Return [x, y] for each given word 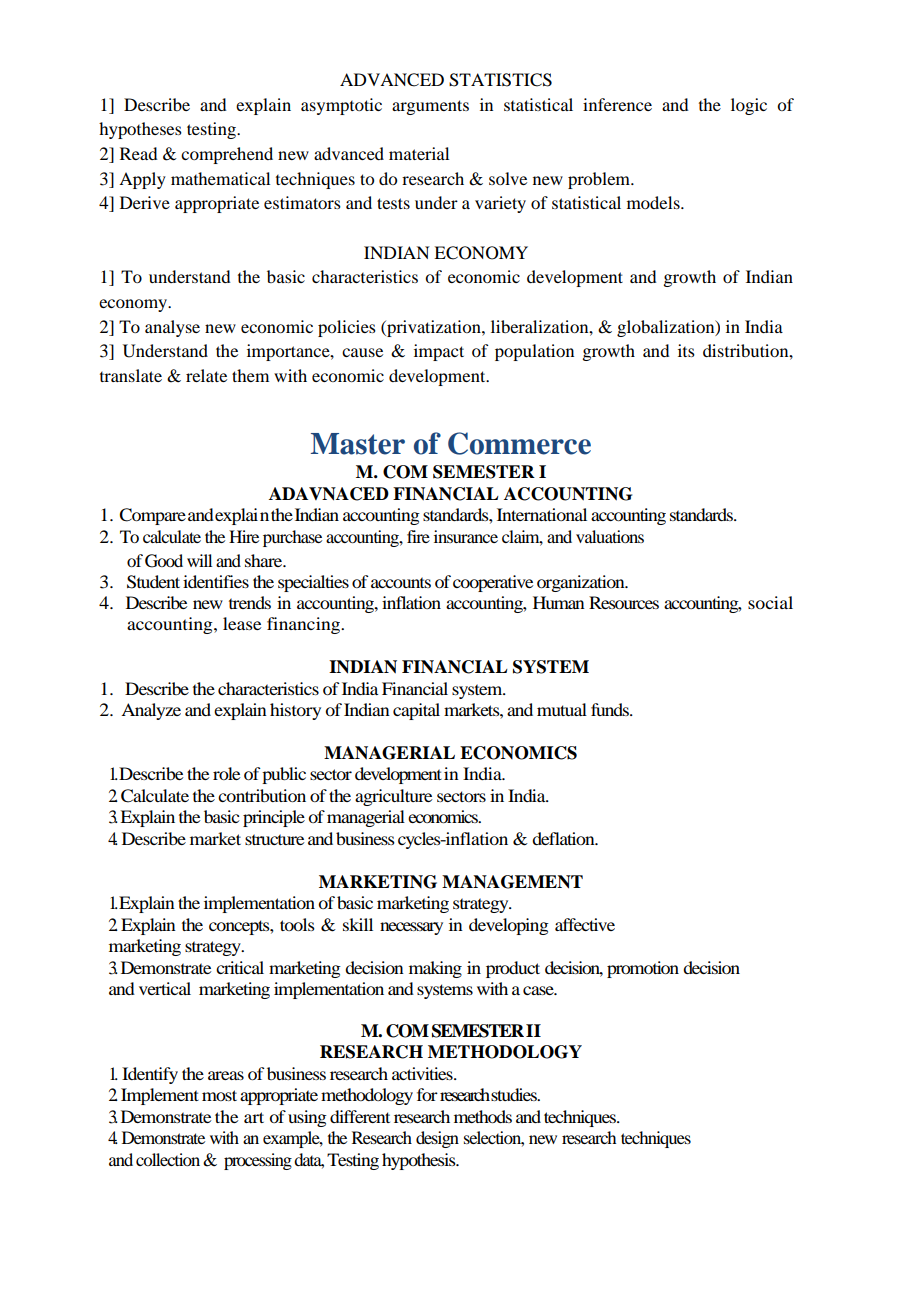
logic [749, 106]
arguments [430, 107]
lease [242, 623]
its [686, 350]
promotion [643, 969]
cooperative [493, 583]
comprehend [227, 155]
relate [206, 375]
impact [439, 352]
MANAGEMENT [512, 882]
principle [274, 818]
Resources [624, 602]
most [219, 1095]
